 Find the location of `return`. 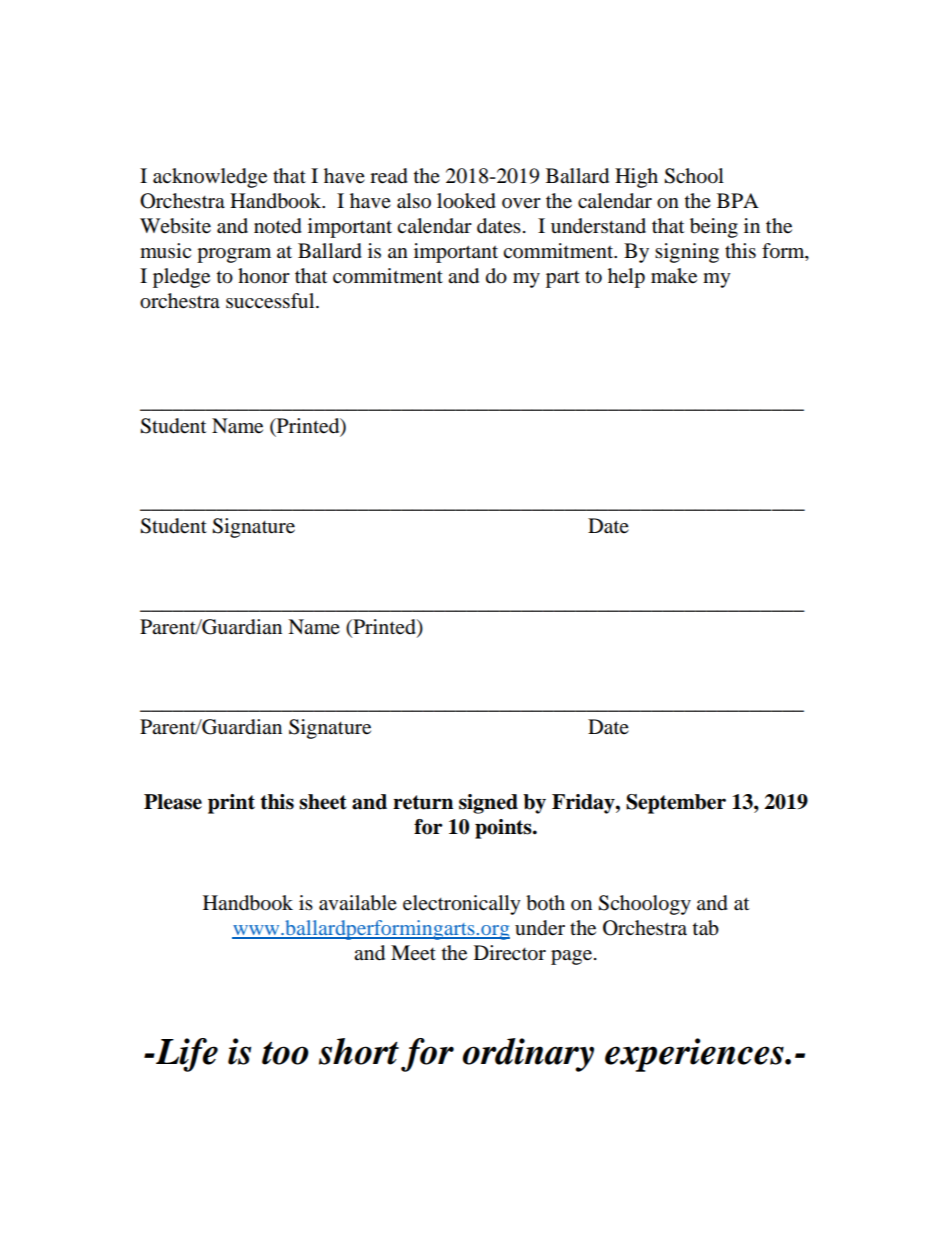

return is located at coordinates (423, 802).
